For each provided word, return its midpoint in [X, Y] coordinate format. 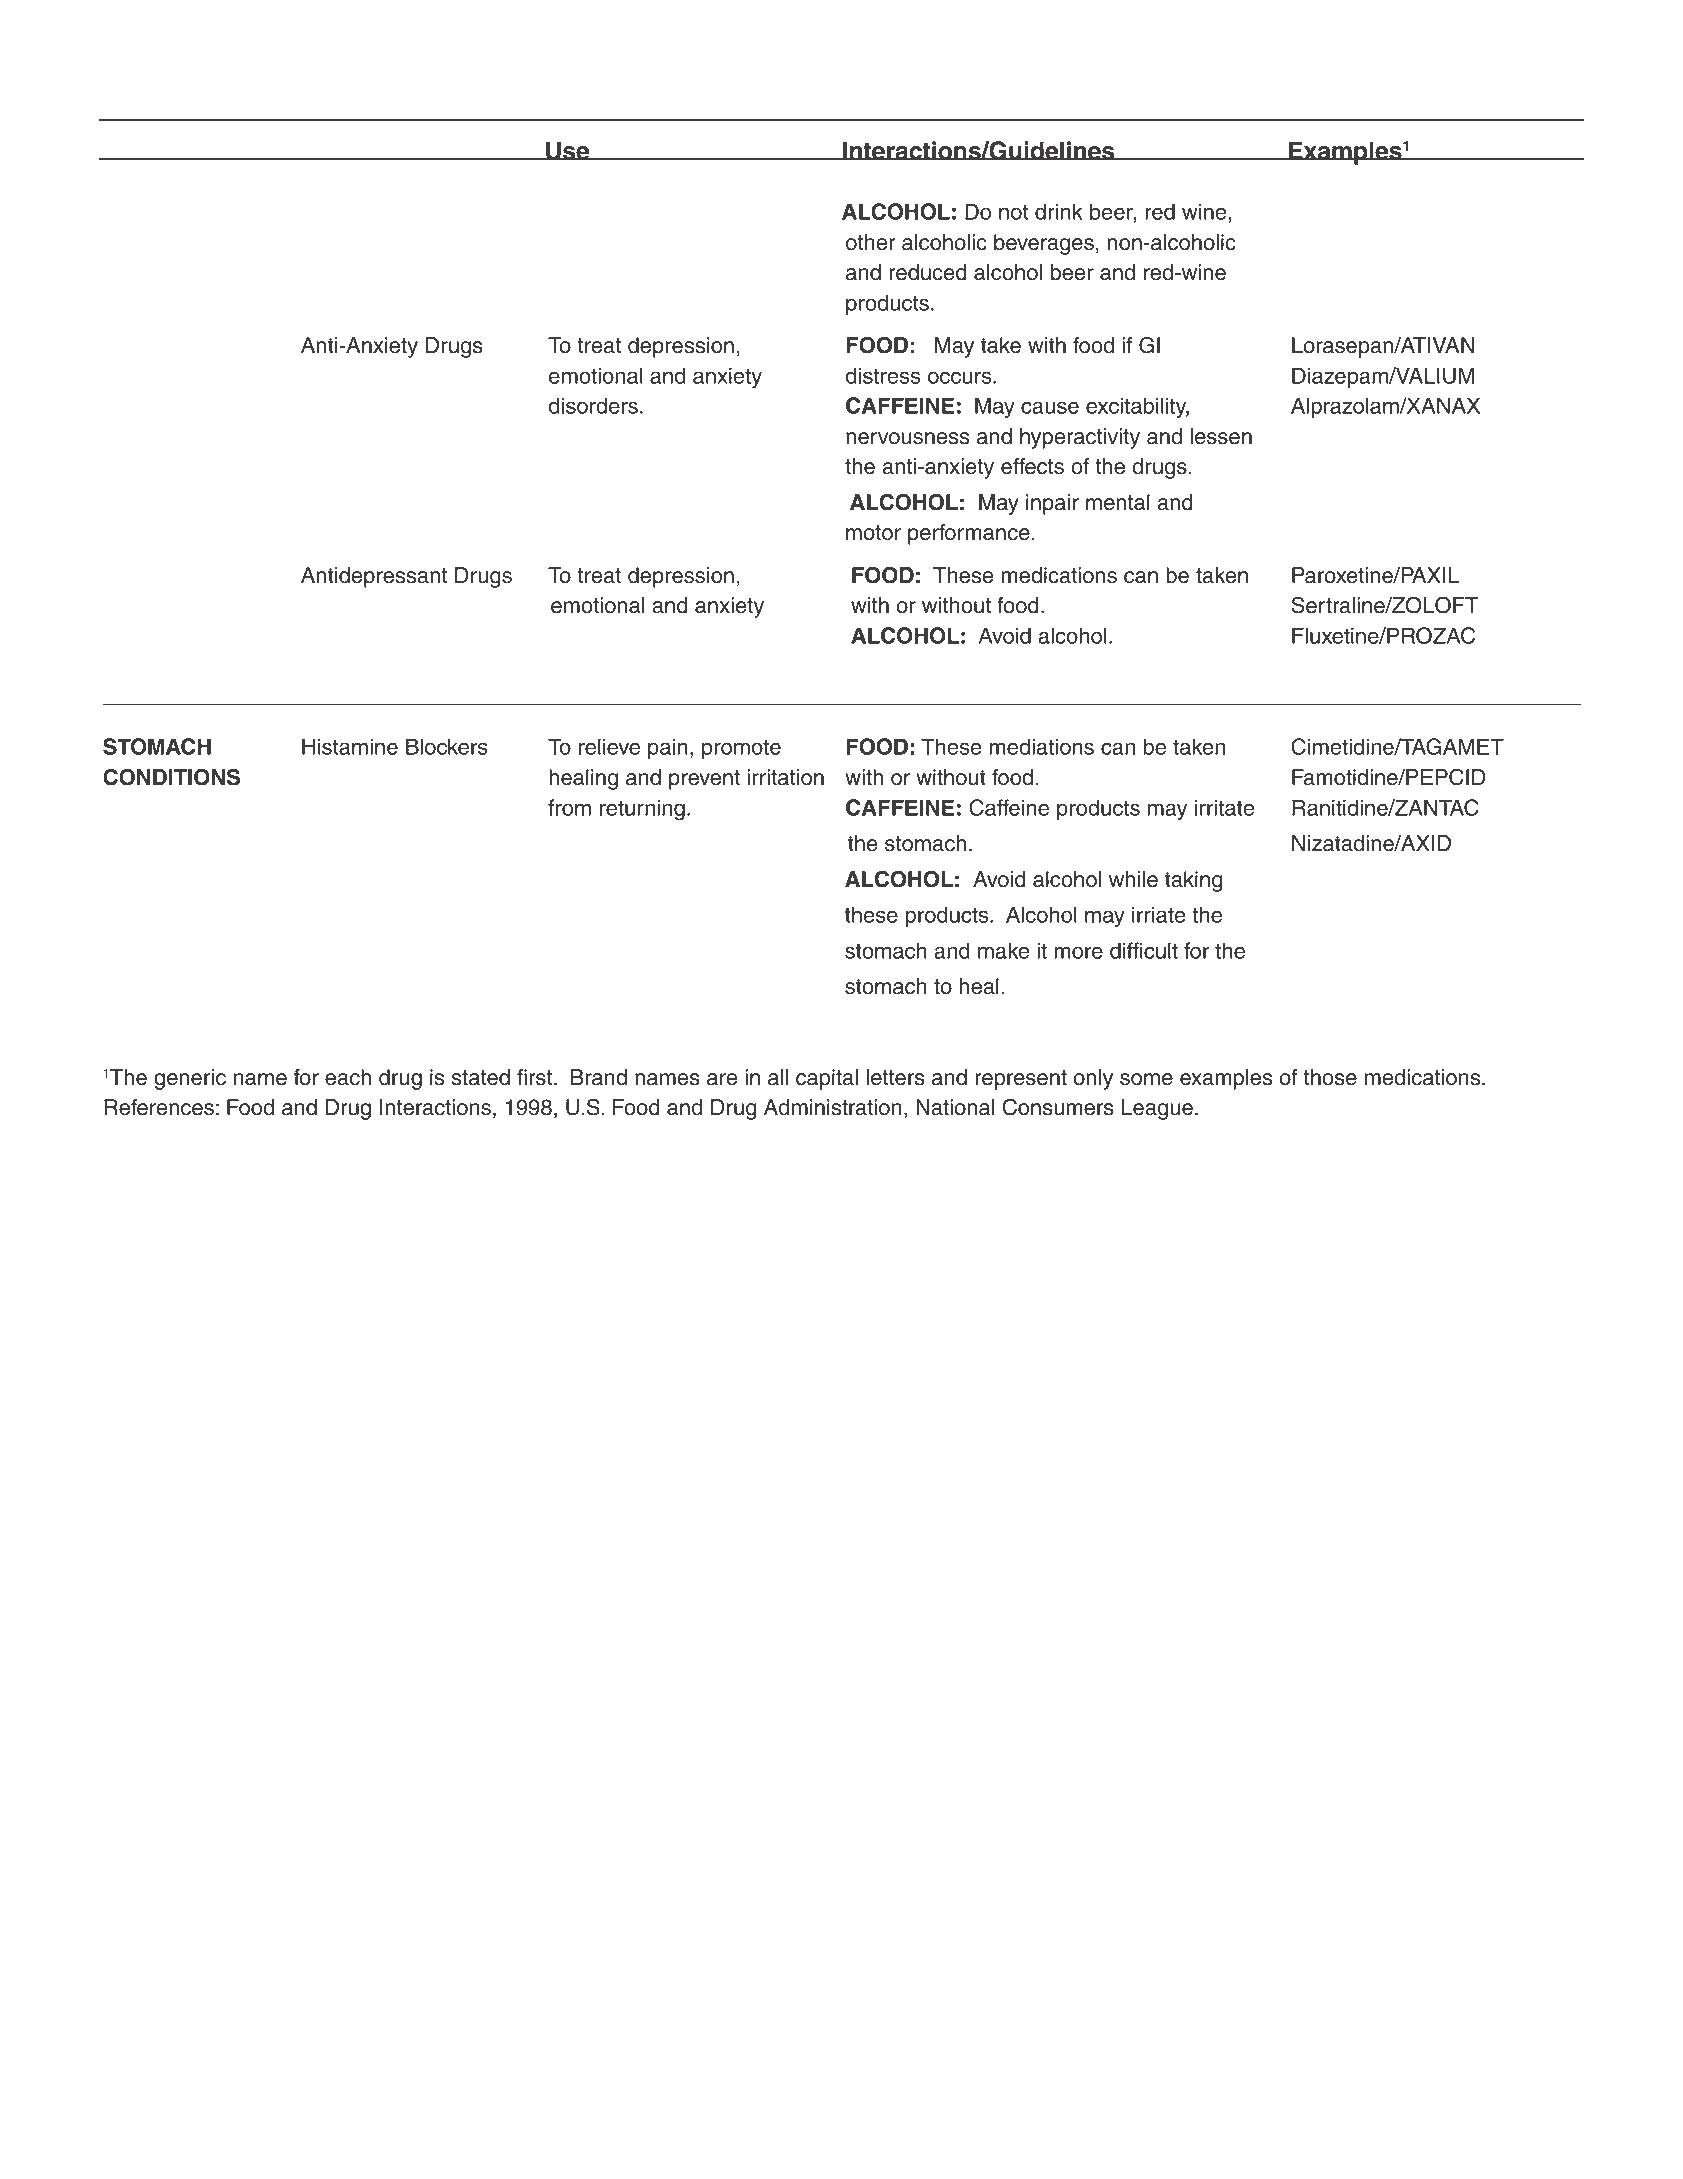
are [722, 1079]
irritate [1225, 807]
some [1146, 1079]
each [348, 1077]
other [871, 242]
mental [1118, 502]
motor [873, 533]
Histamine [350, 746]
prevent [704, 780]
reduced [928, 272]
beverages [1044, 244]
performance [969, 534]
